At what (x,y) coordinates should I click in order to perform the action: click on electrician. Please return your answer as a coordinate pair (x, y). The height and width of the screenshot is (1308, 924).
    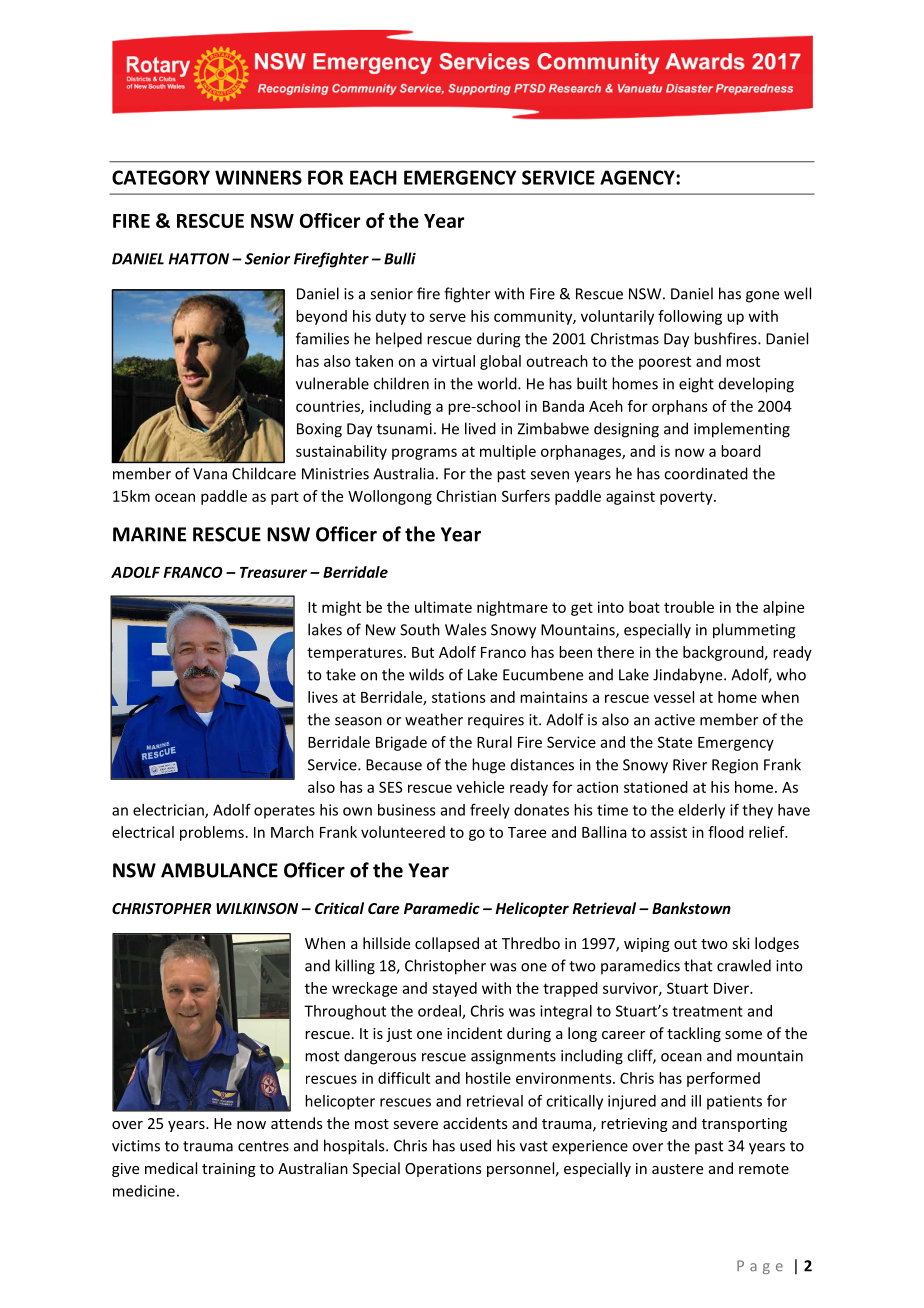
    Looking at the image, I should click on (169, 811).
